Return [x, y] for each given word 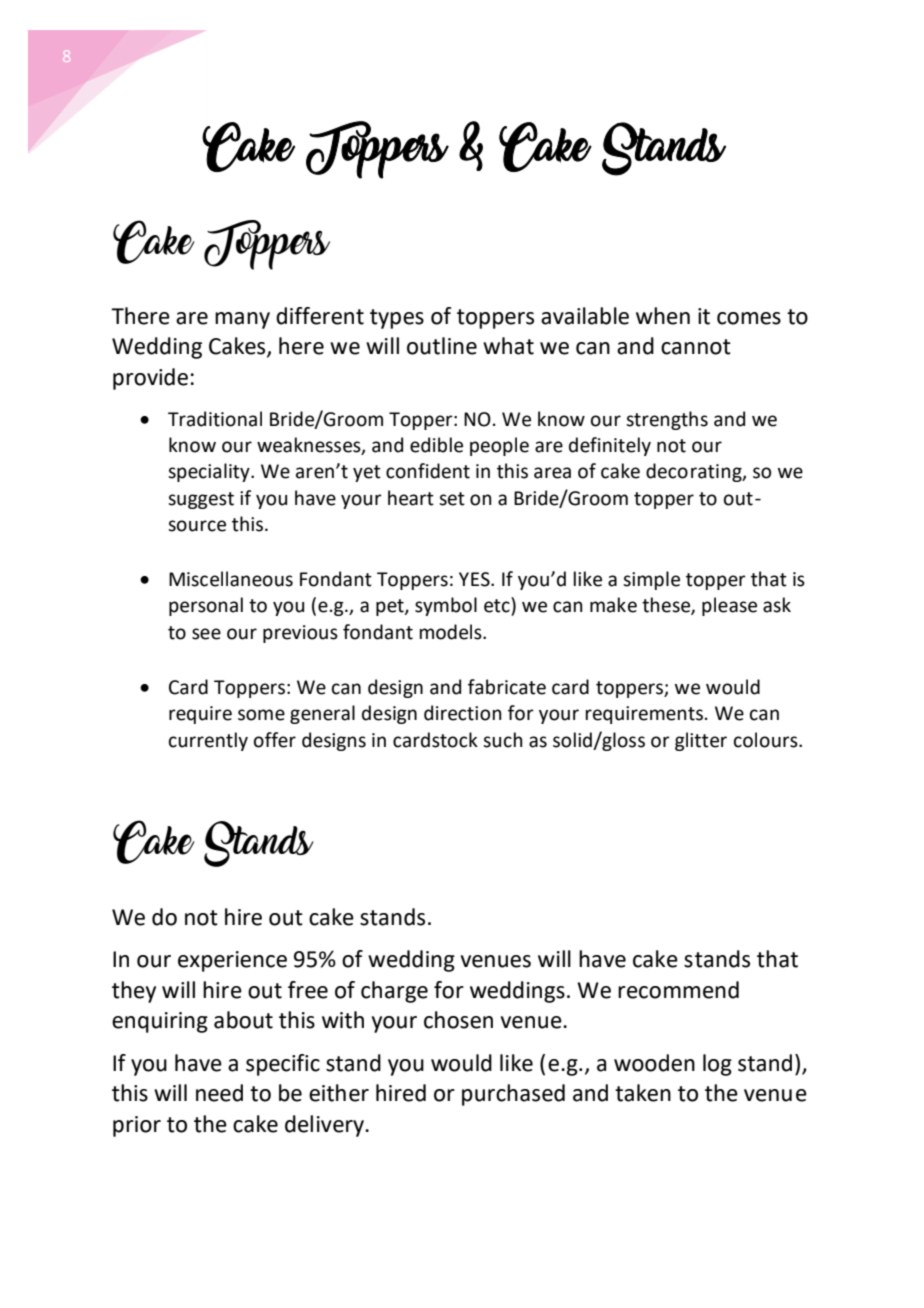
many [242, 320]
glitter [701, 741]
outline [442, 346]
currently [208, 741]
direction [463, 713]
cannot [696, 347]
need [219, 1093]
